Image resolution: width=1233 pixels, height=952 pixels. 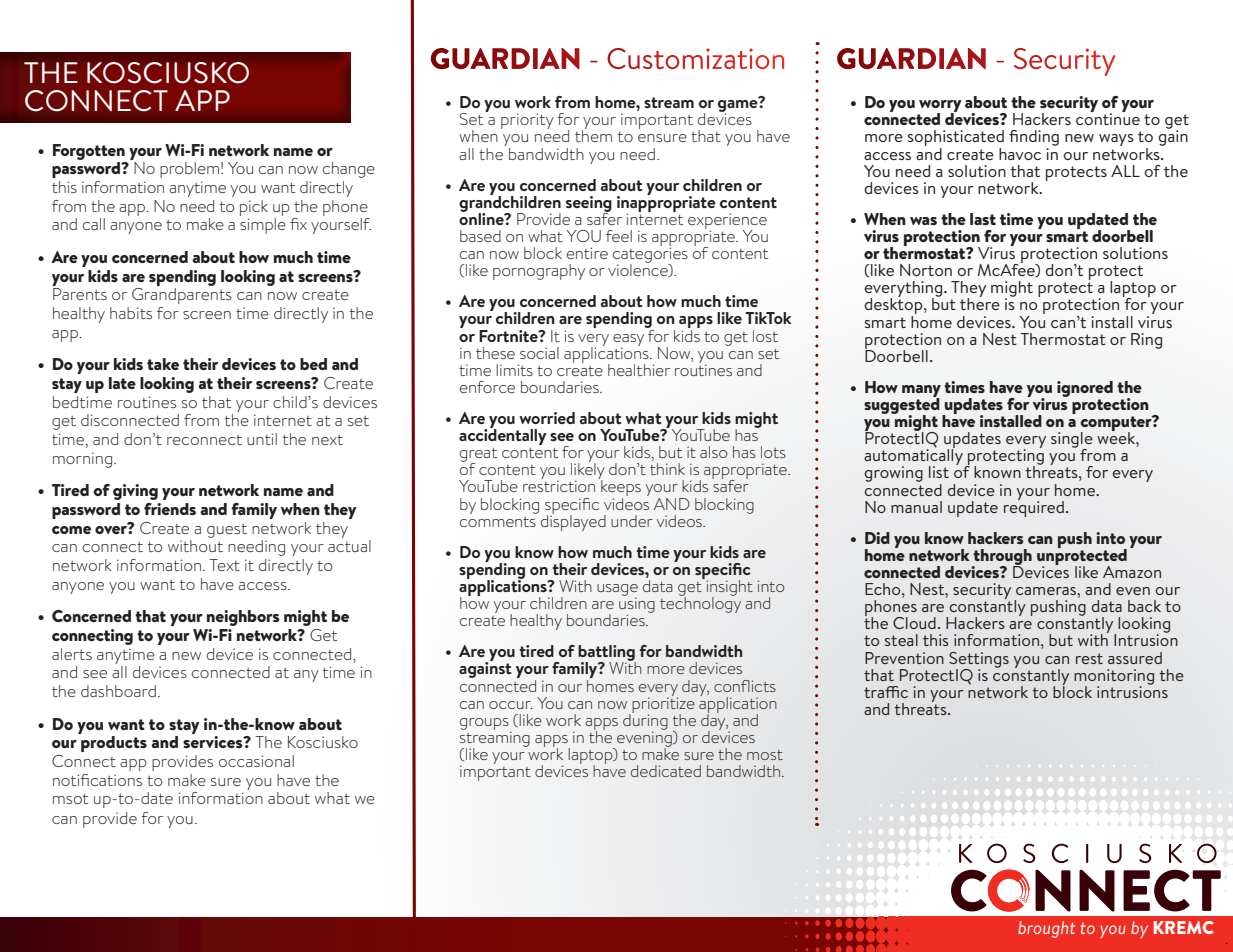 I want to click on worry, so click(x=939, y=107).
